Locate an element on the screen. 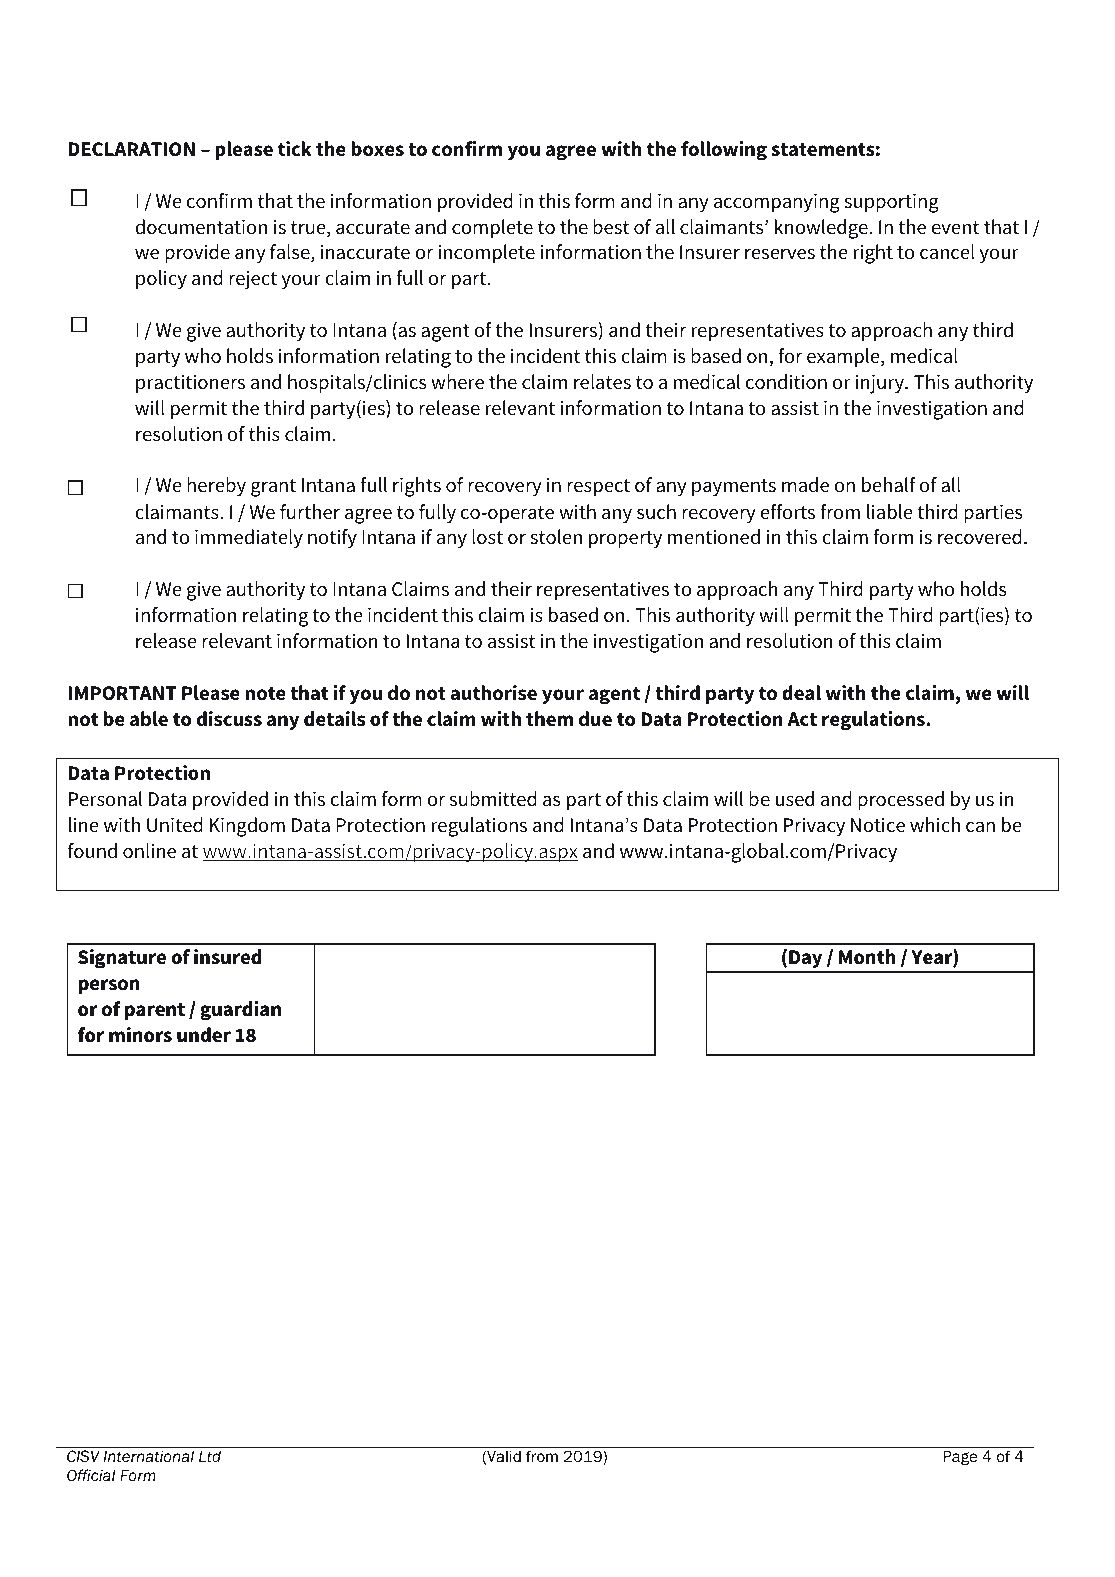  Page is located at coordinates (960, 1457).
